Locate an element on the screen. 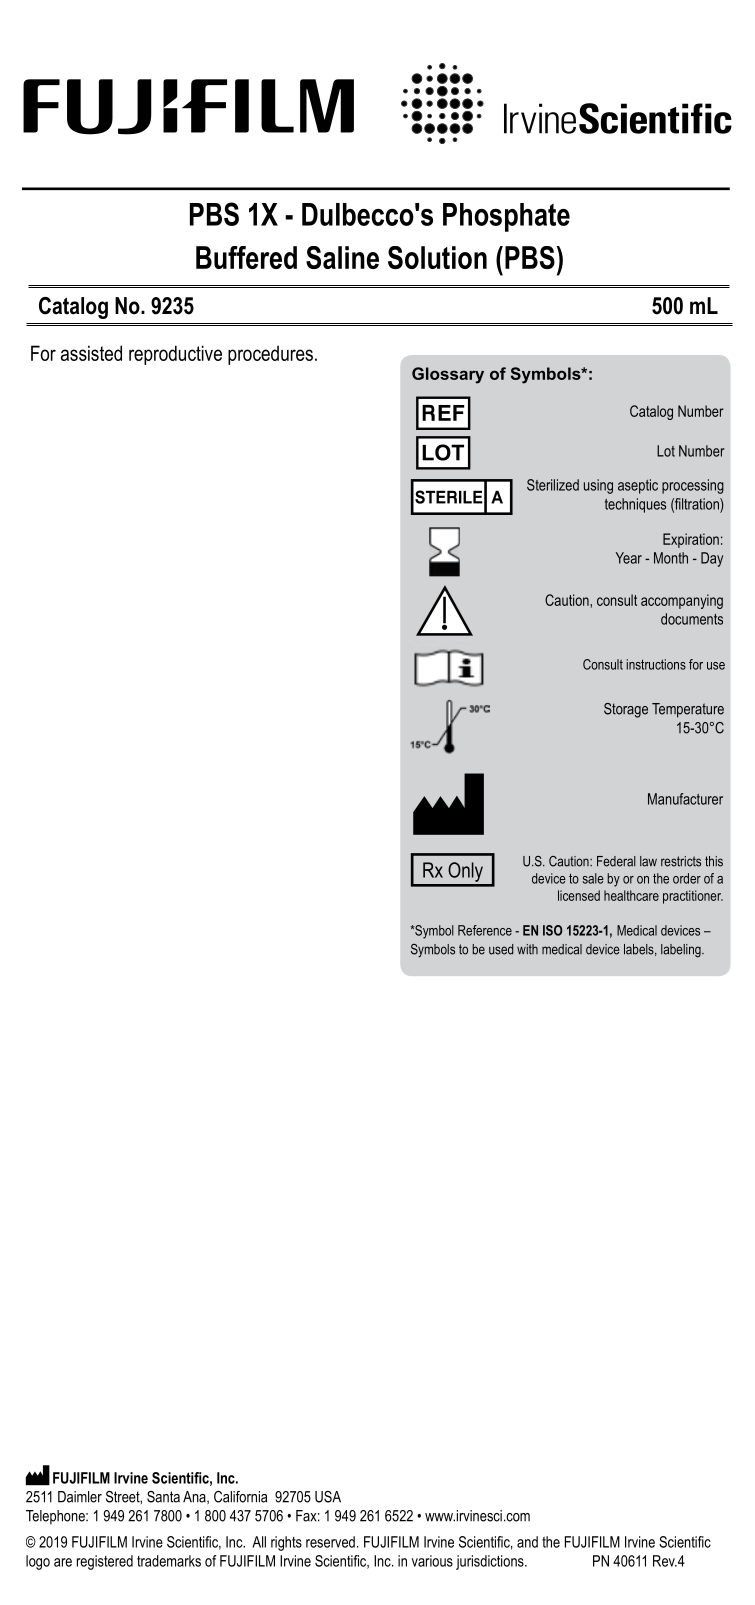 Image resolution: width=755 pixels, height=1605 pixels. Reference is located at coordinates (485, 930).
